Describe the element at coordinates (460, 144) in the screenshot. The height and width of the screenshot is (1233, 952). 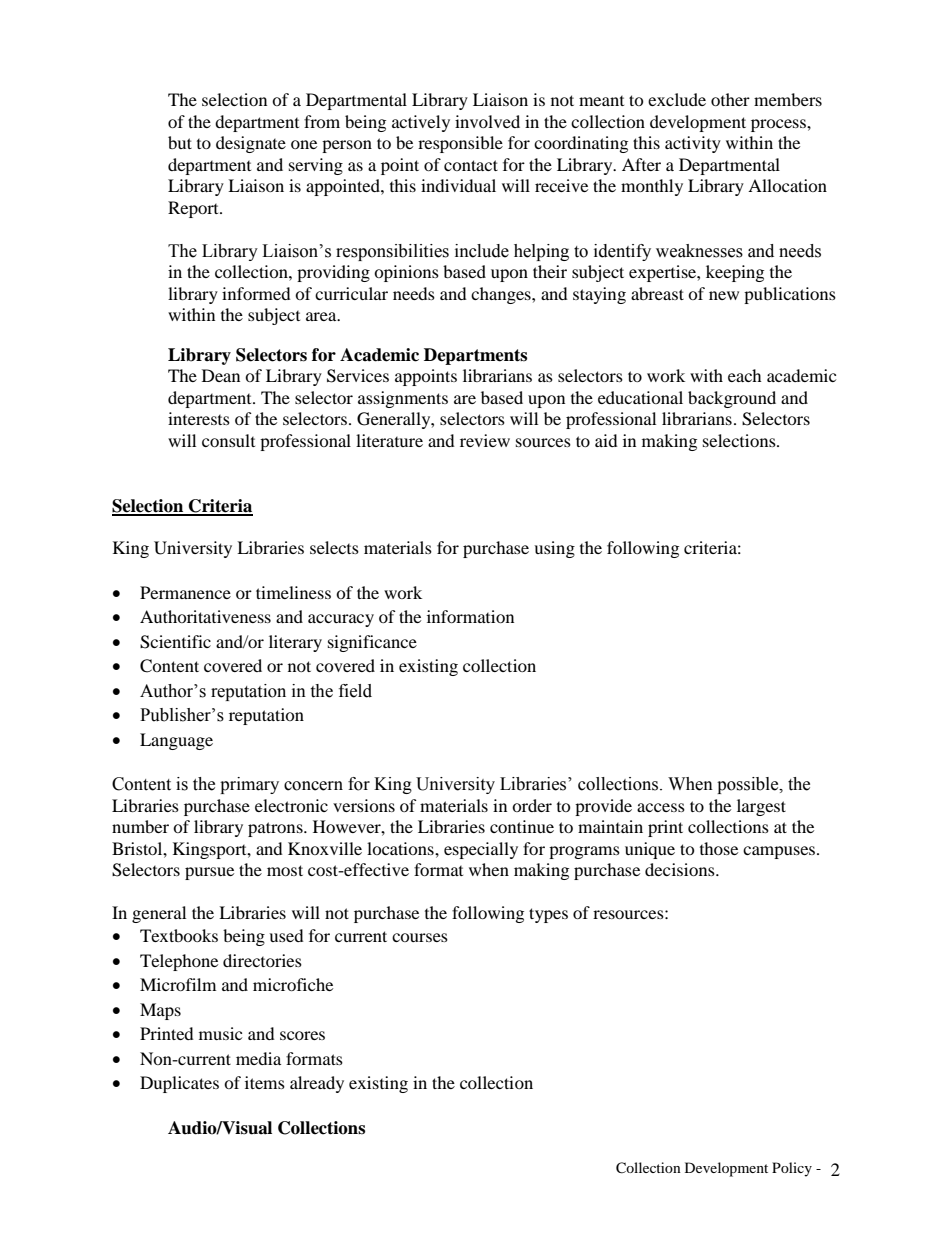
I see `responsible` at that location.
